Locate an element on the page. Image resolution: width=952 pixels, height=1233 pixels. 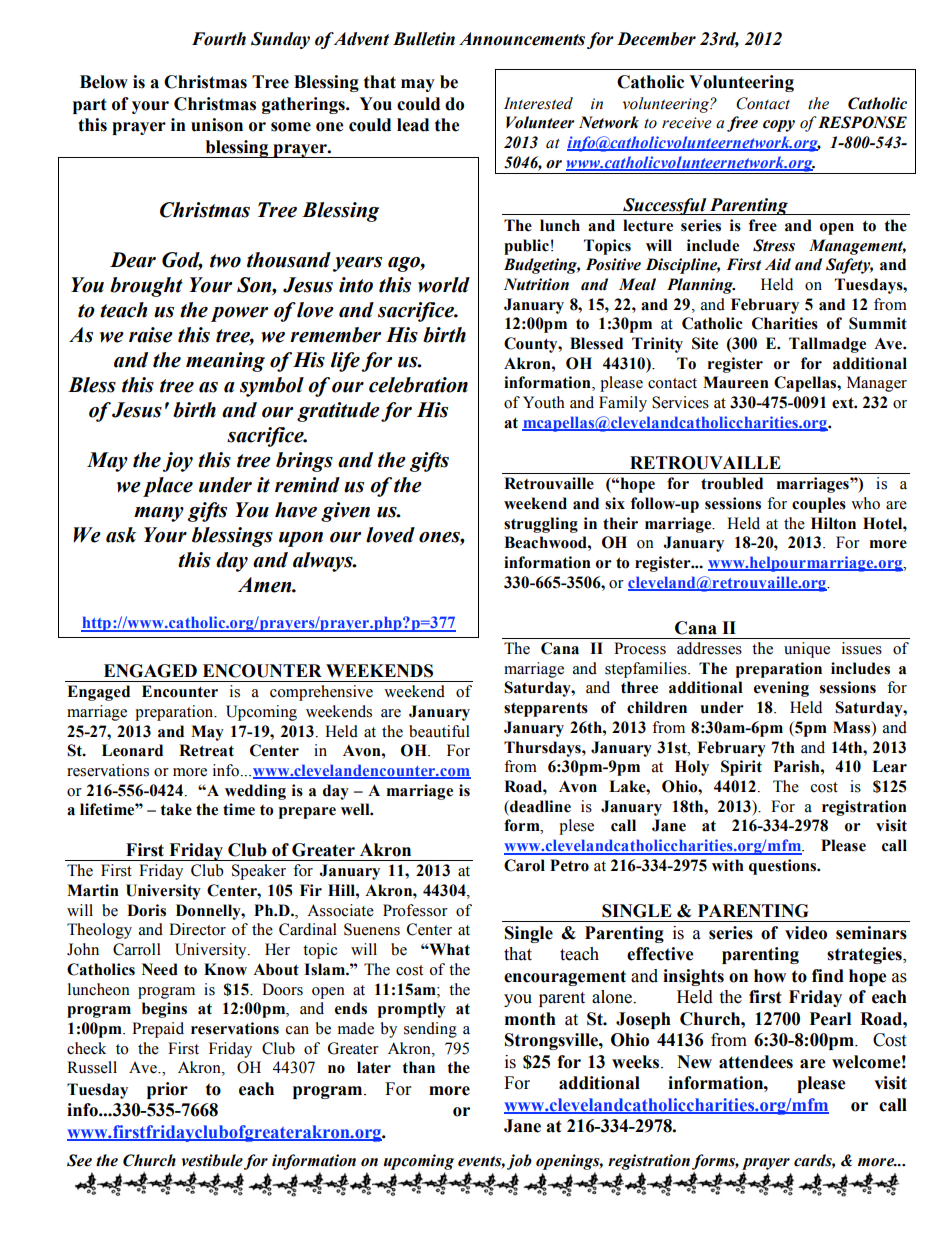
unique is located at coordinates (807, 650).
